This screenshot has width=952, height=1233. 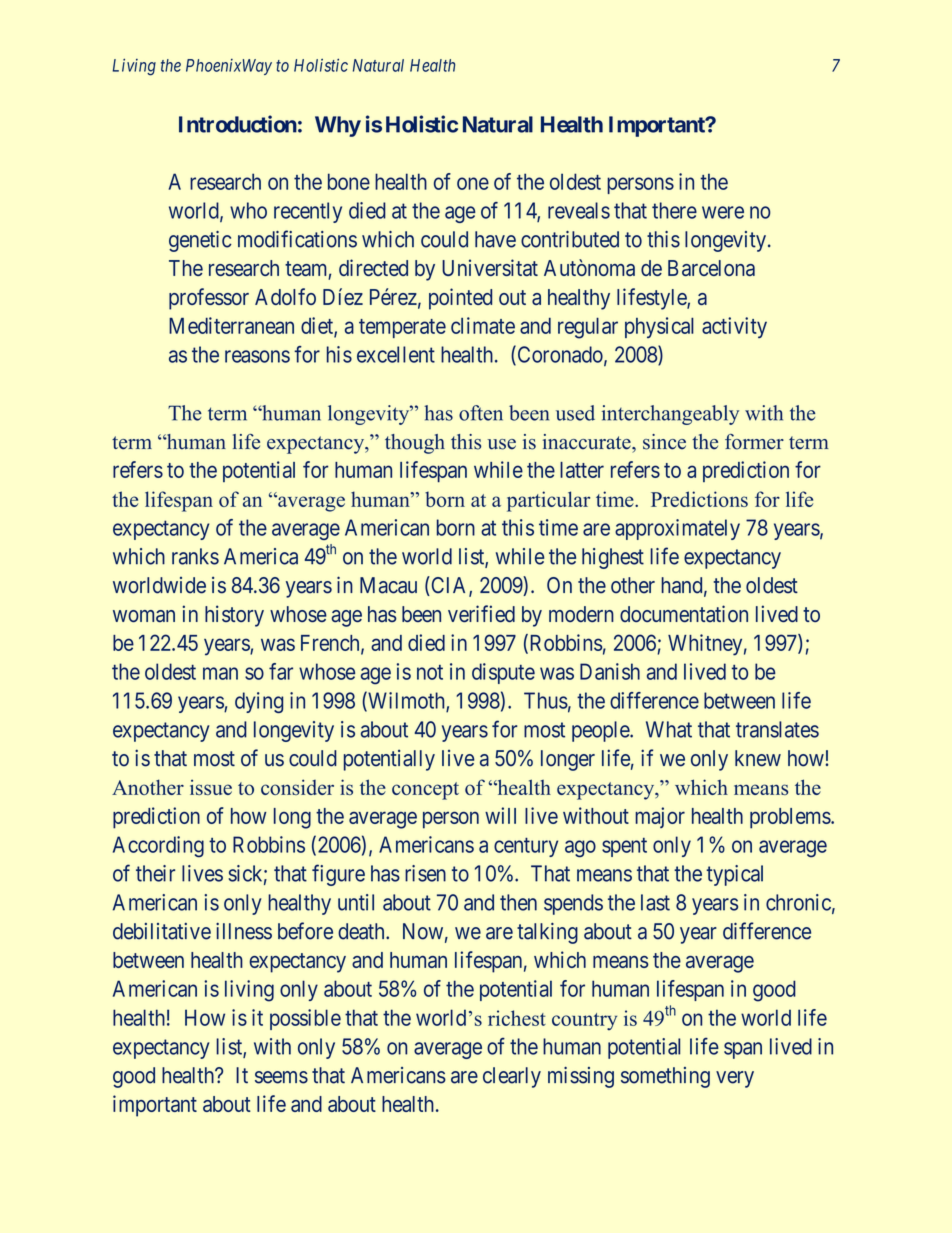 I want to click on will, so click(x=500, y=815).
